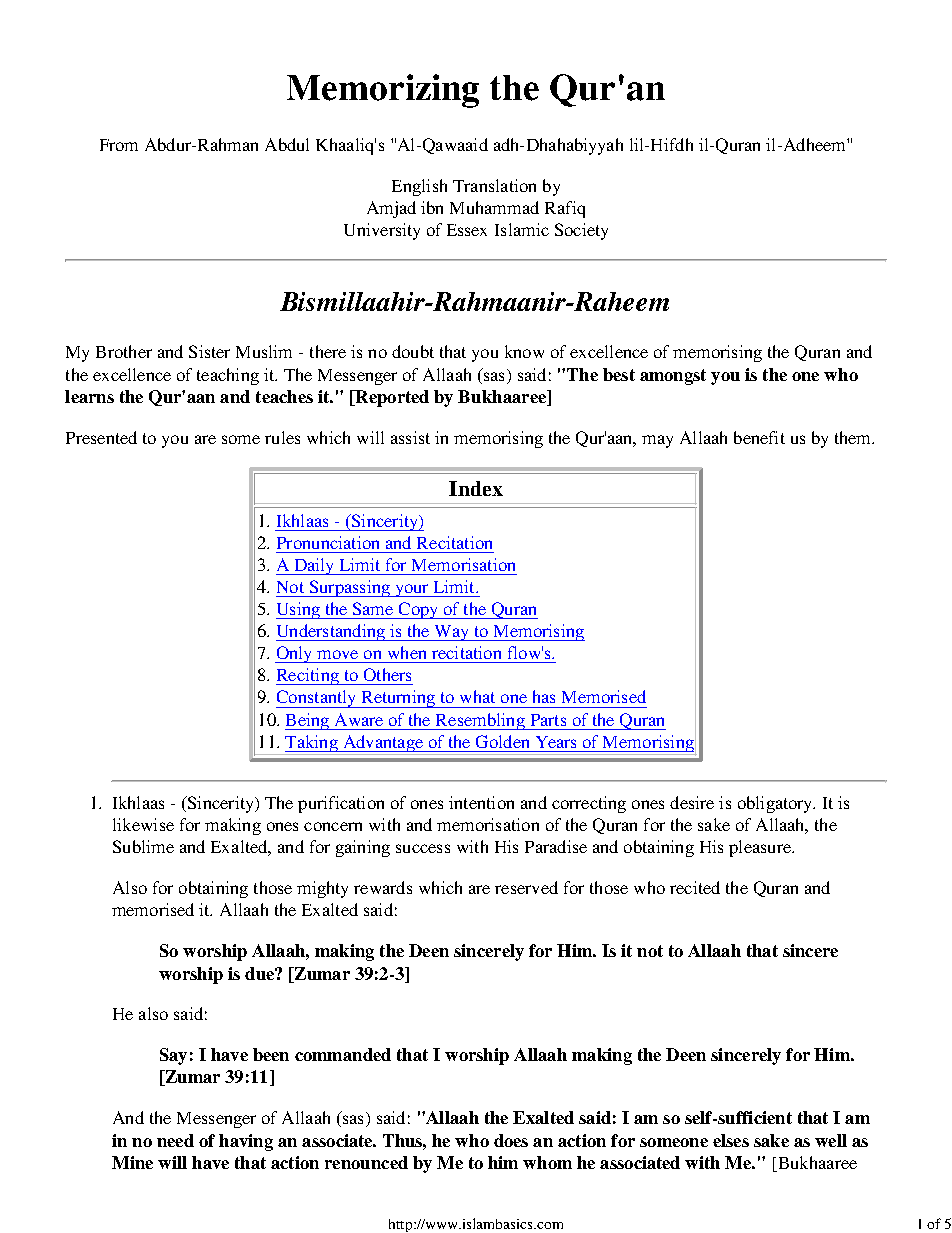  Describe the element at coordinates (476, 488) in the screenshot. I see `Index` at that location.
